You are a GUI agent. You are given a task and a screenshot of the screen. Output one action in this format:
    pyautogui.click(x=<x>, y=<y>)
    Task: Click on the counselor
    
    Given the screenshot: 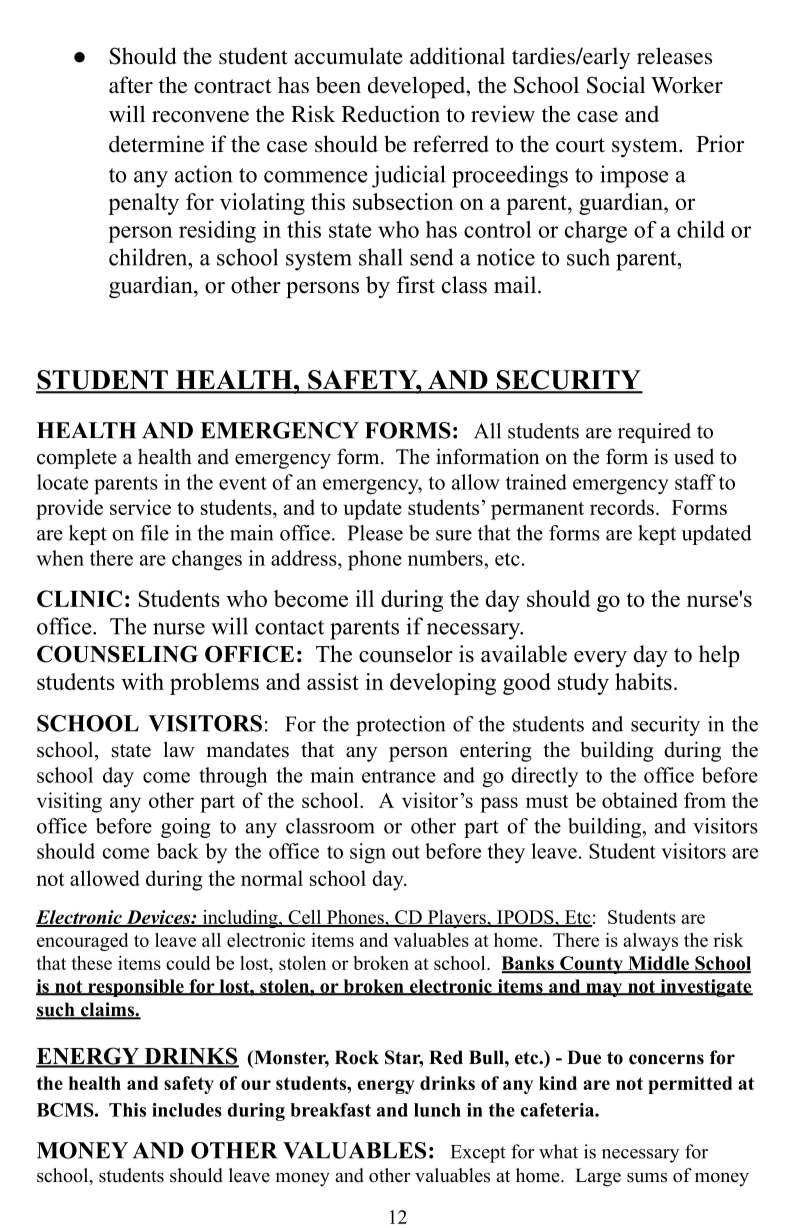 What is the action you would take?
    pyautogui.click(x=406, y=654)
